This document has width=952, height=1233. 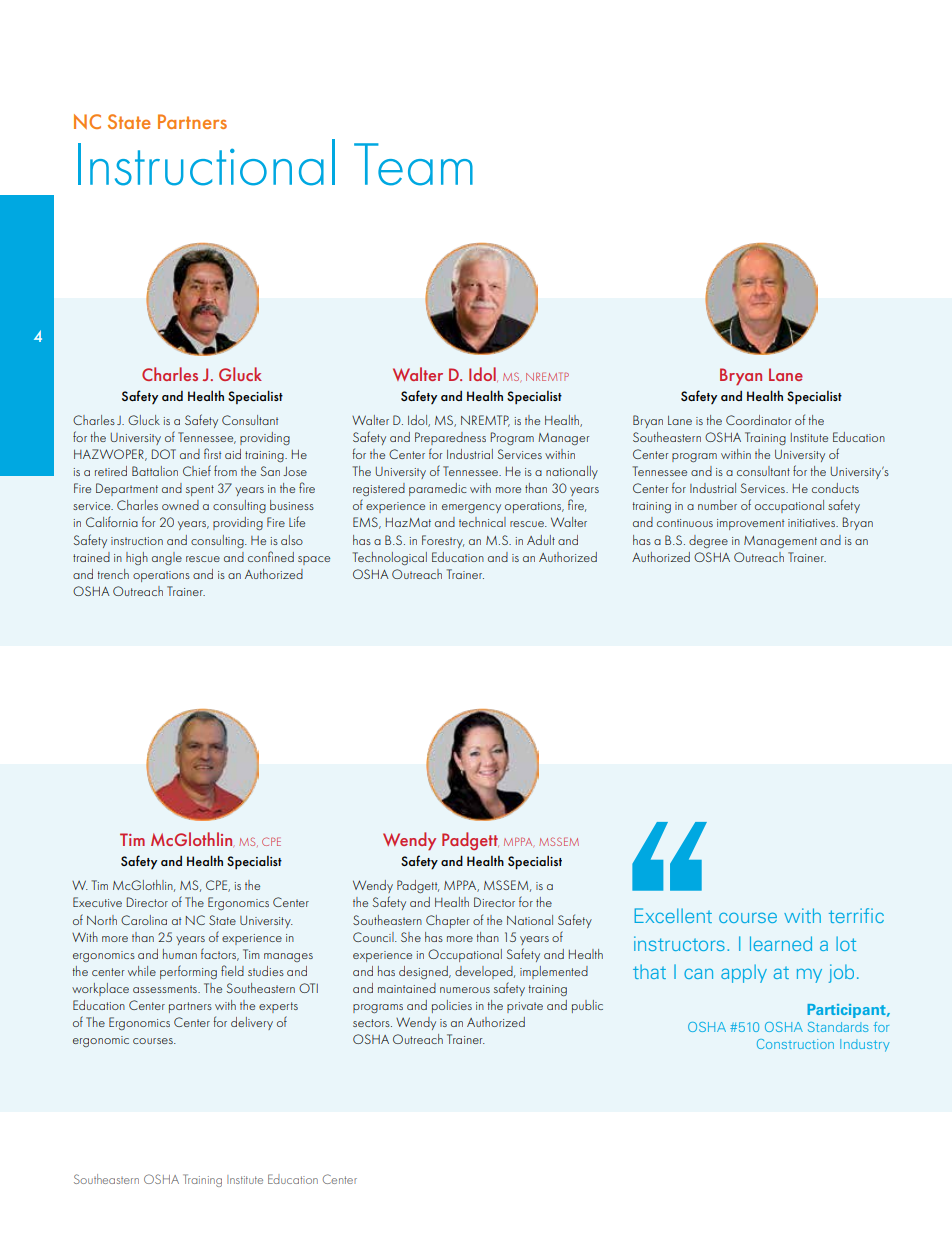 I want to click on angle, so click(x=167, y=558).
